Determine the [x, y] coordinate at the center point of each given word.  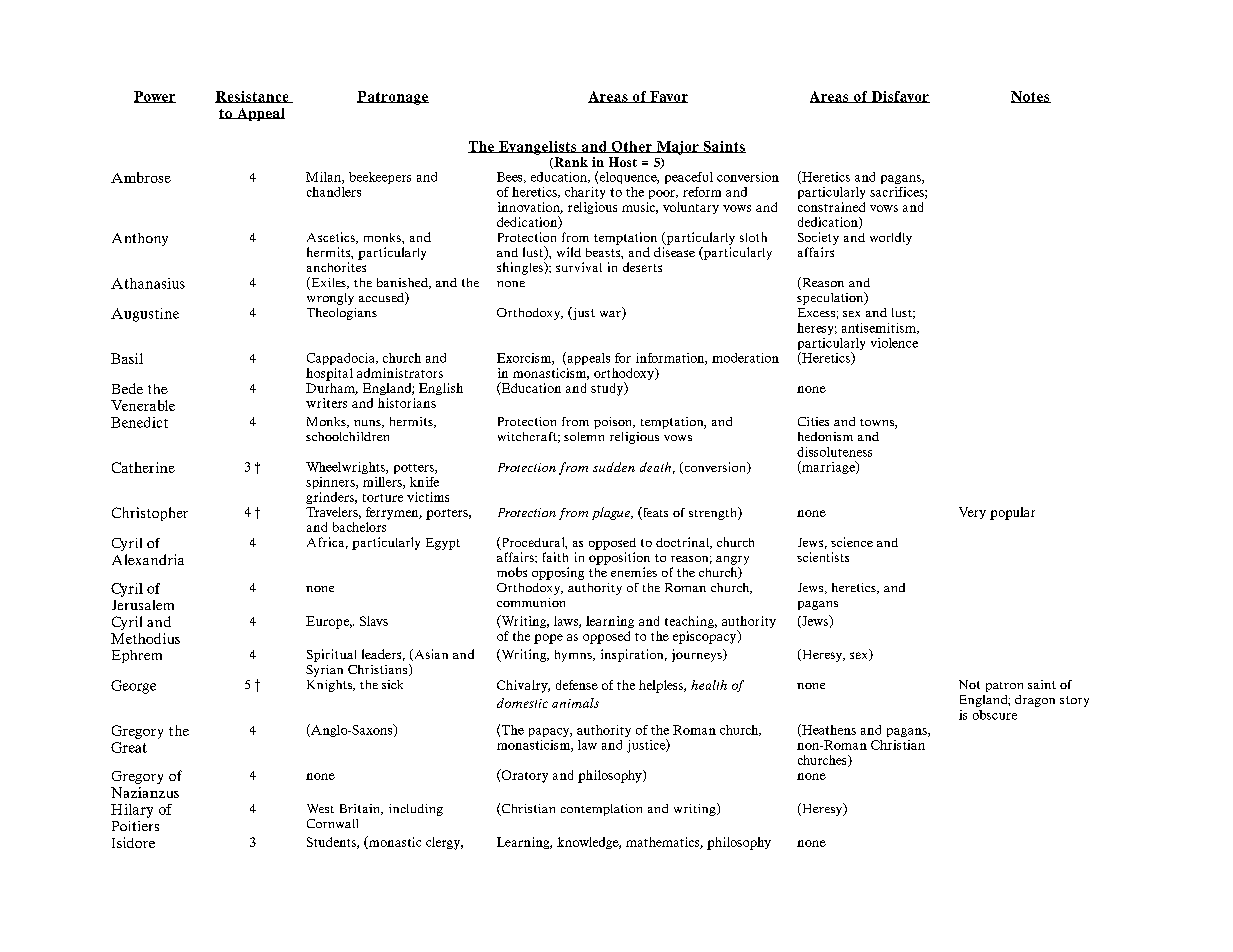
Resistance [253, 97]
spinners [331, 483]
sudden [614, 467]
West [320, 808]
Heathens [828, 730]
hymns [574, 656]
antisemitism [880, 328]
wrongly [330, 299]
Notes [1031, 97]
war [611, 315]
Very [972, 513]
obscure [995, 715]
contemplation [601, 810]
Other [631, 147]
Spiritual [331, 655]
